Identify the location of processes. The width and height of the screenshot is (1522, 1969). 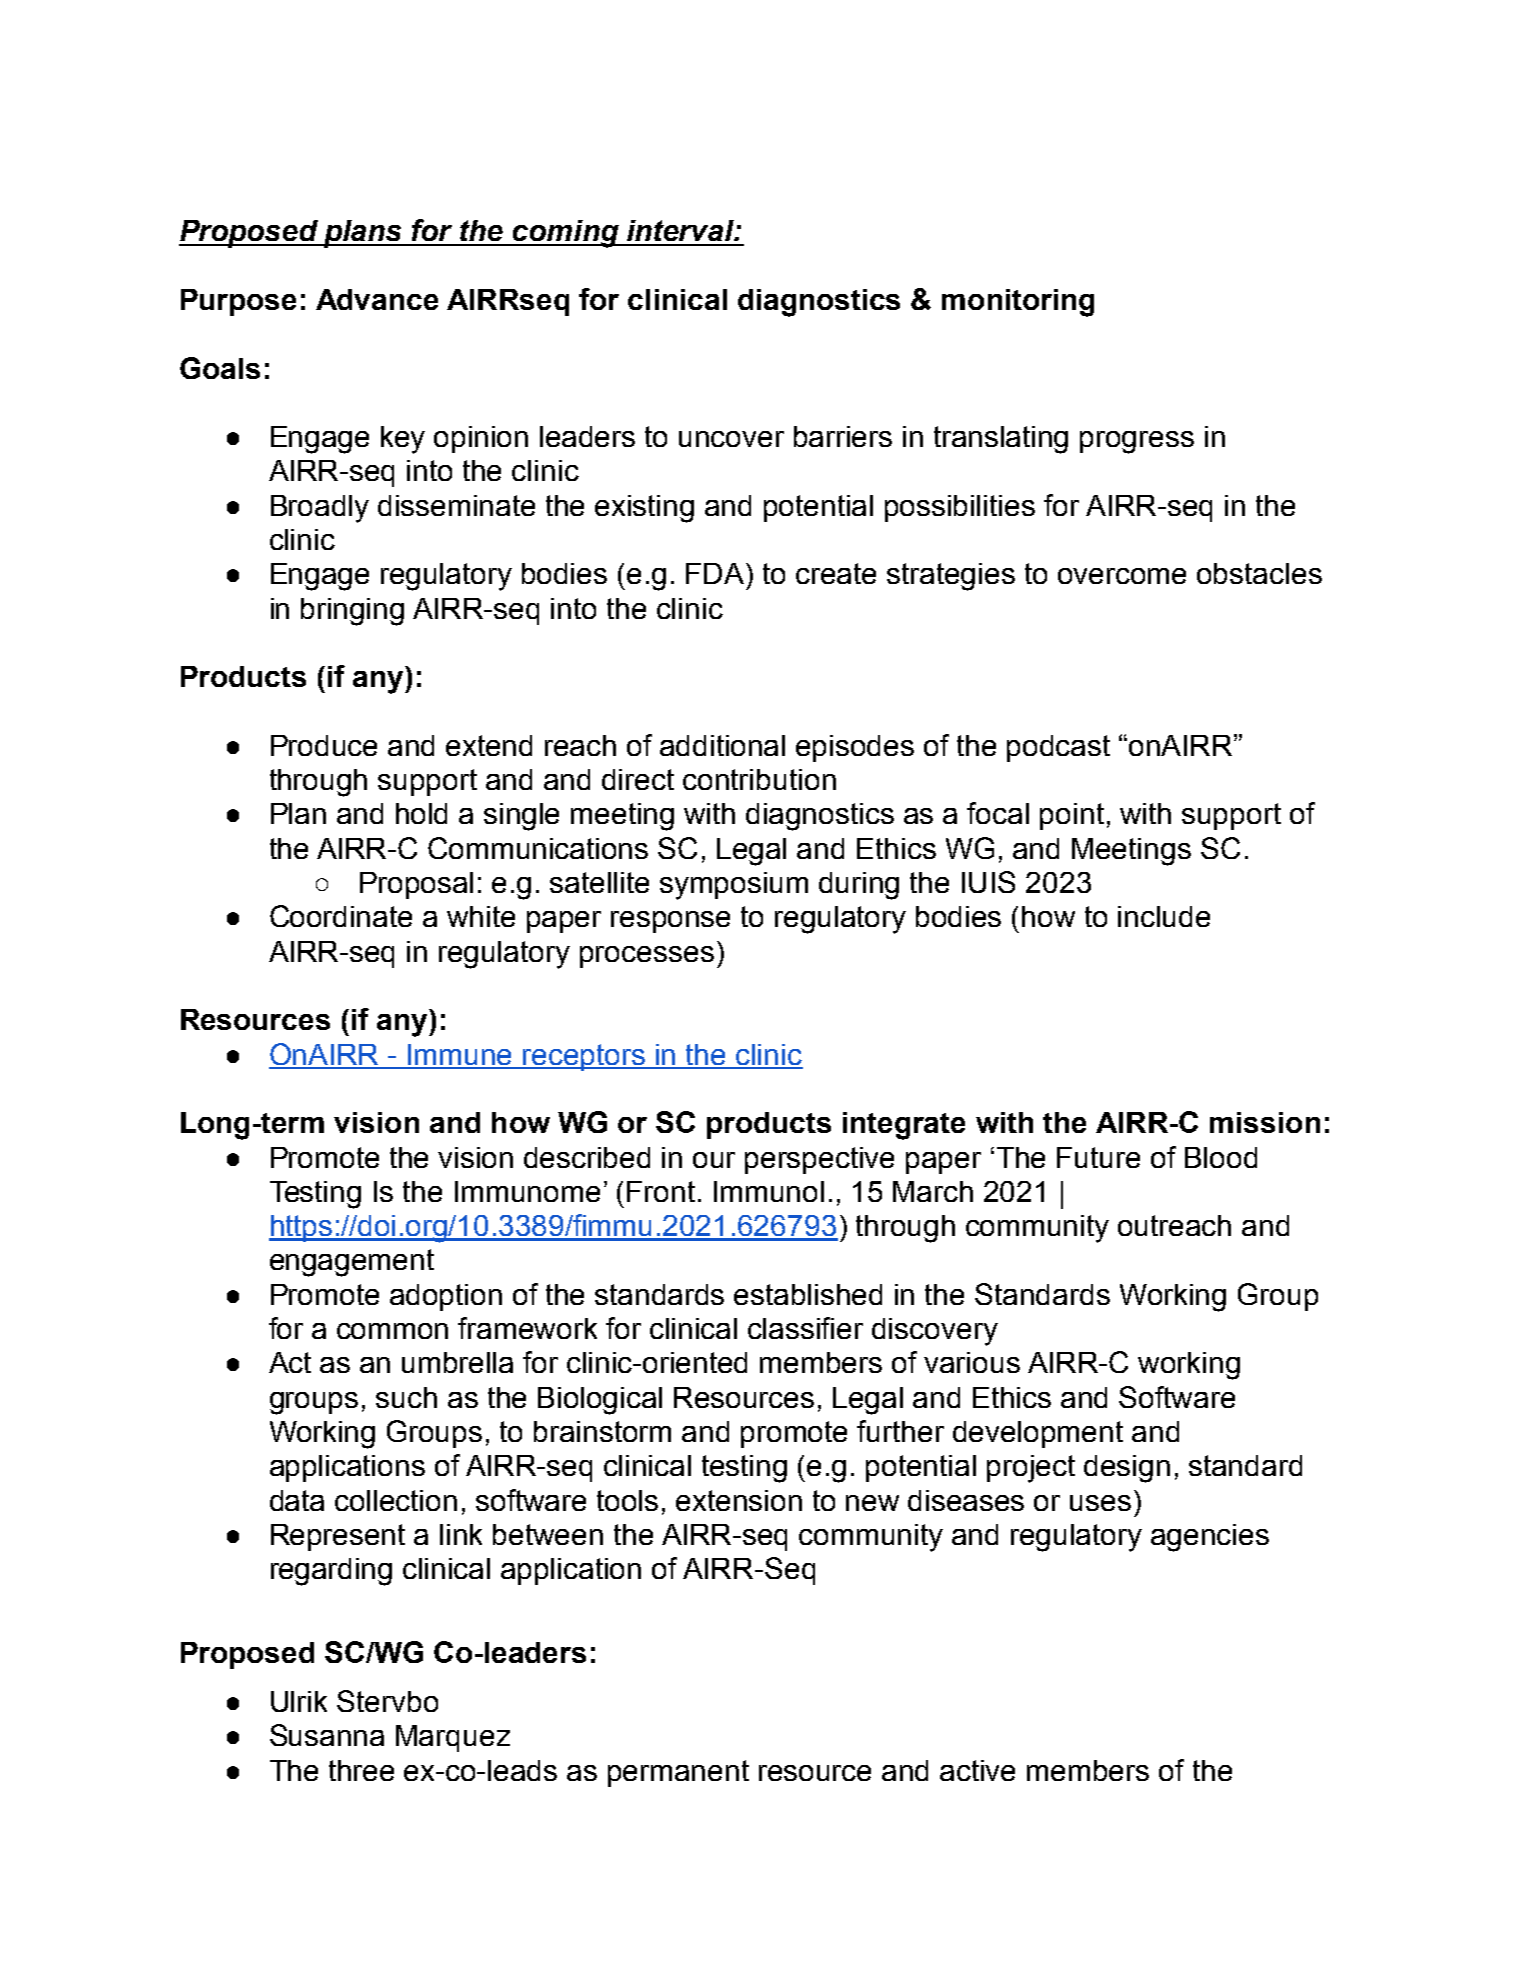
(647, 957).
